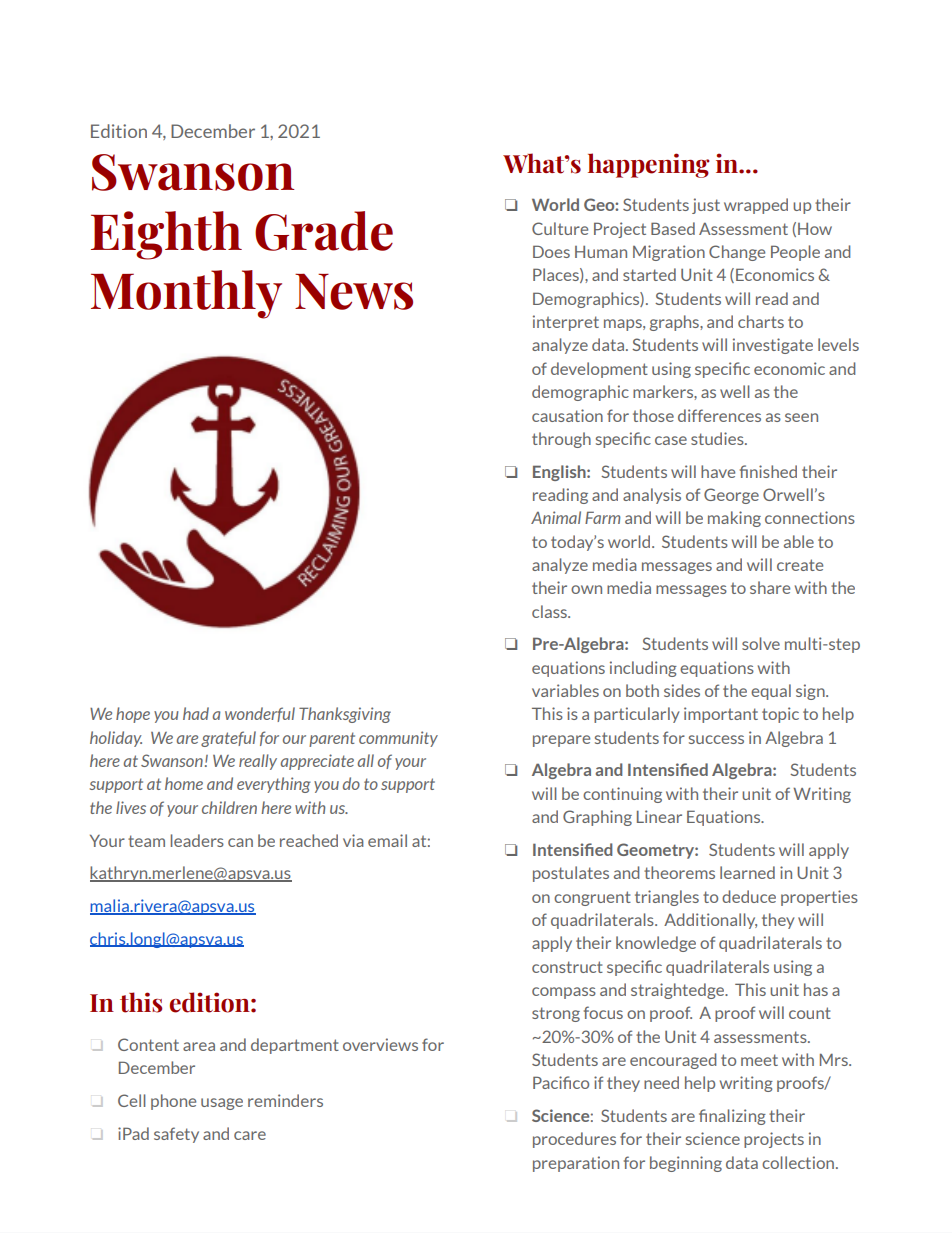 Image resolution: width=952 pixels, height=1233 pixels. I want to click on Eighth, so click(166, 235).
